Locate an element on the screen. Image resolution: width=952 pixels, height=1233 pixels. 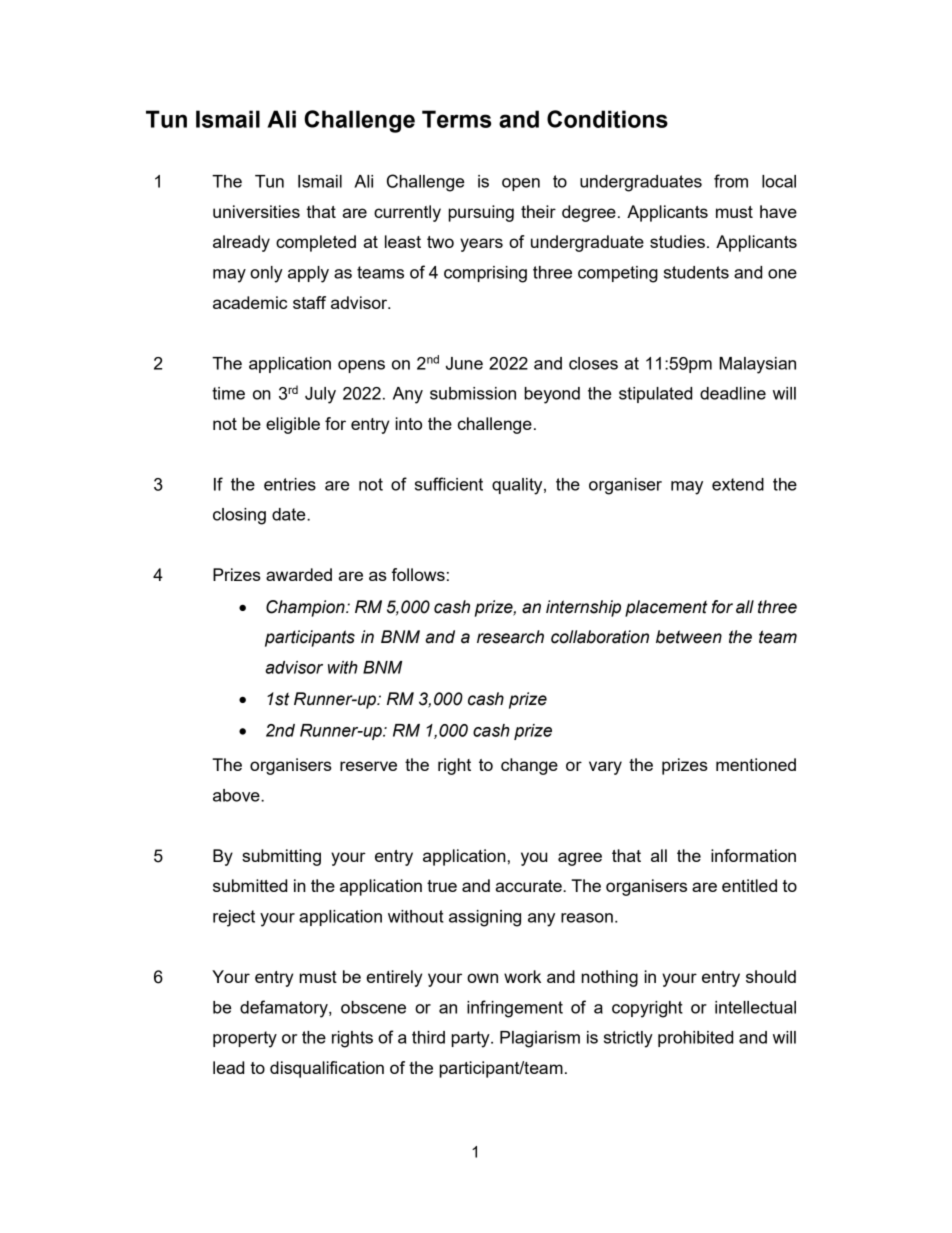
Champion is located at coordinates (306, 608).
